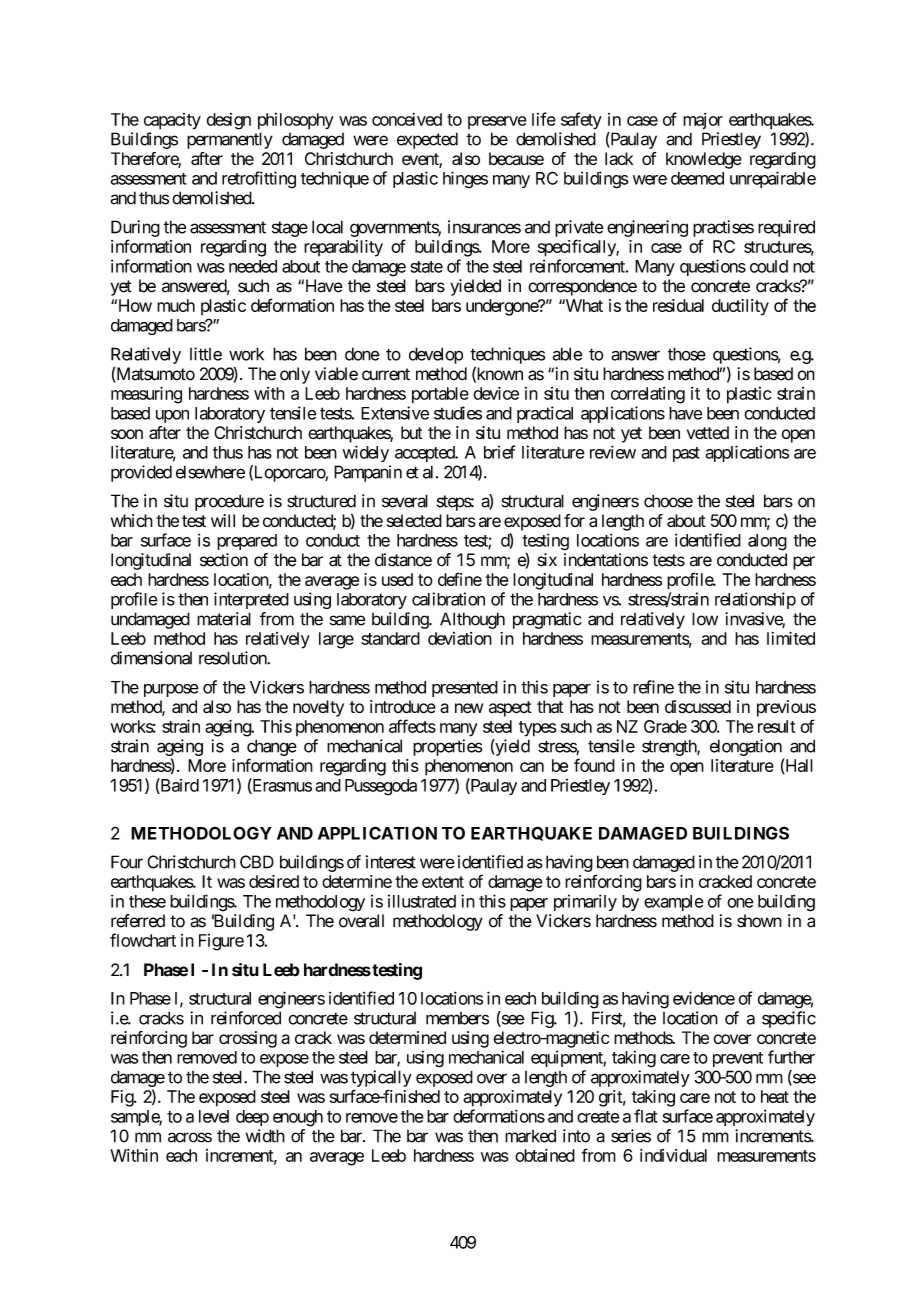 This screenshot has width=924, height=1308. Describe the element at coordinates (427, 140) in the screenshot. I see `expected` at that location.
